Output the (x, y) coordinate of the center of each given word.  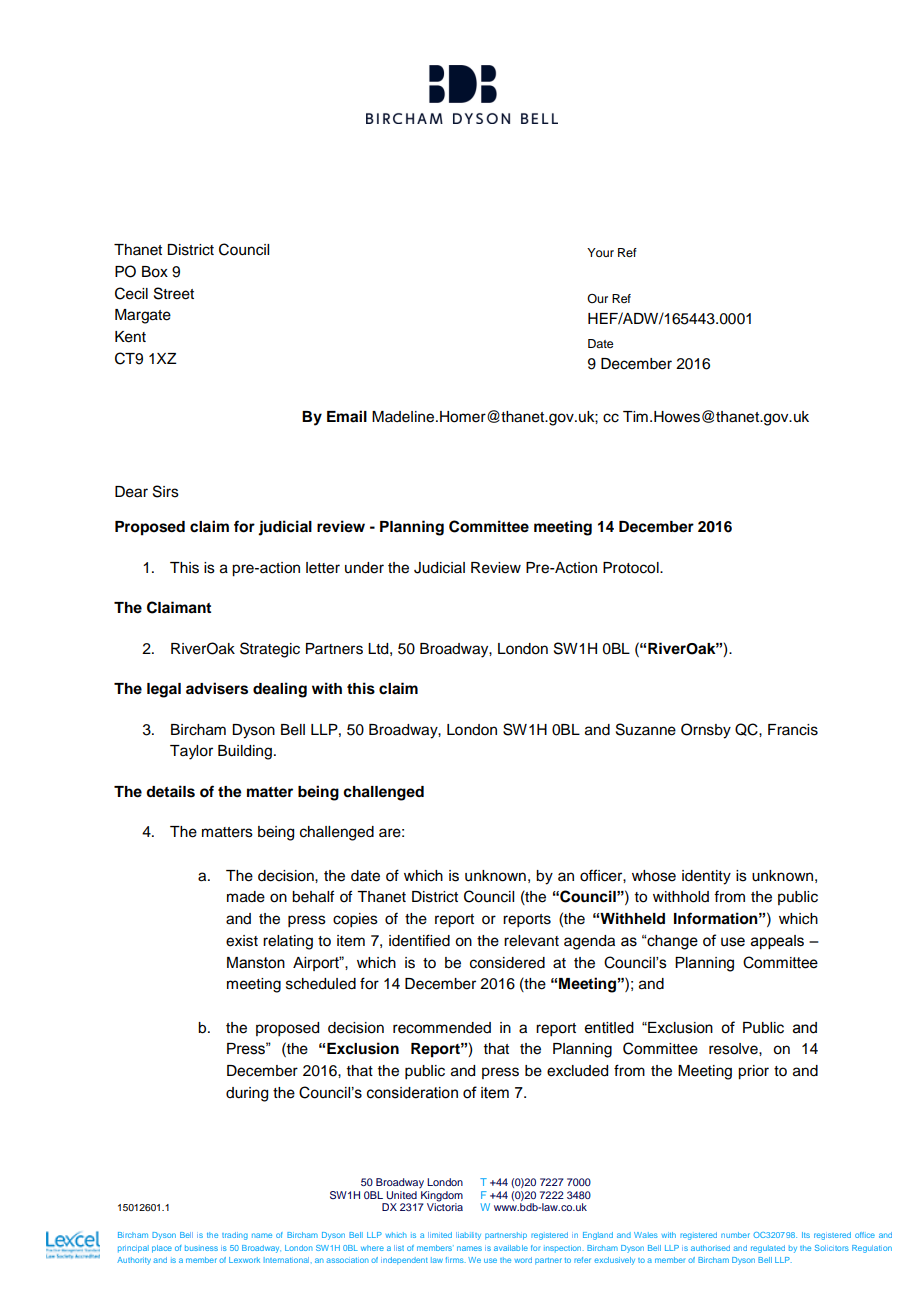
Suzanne (646, 729)
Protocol (632, 568)
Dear (131, 492)
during (247, 1094)
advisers (217, 688)
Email (347, 416)
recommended (442, 1028)
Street (174, 293)
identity (706, 877)
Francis (793, 730)
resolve (734, 1049)
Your (600, 252)
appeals (777, 942)
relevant (531, 941)
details (170, 791)
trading (235, 1236)
